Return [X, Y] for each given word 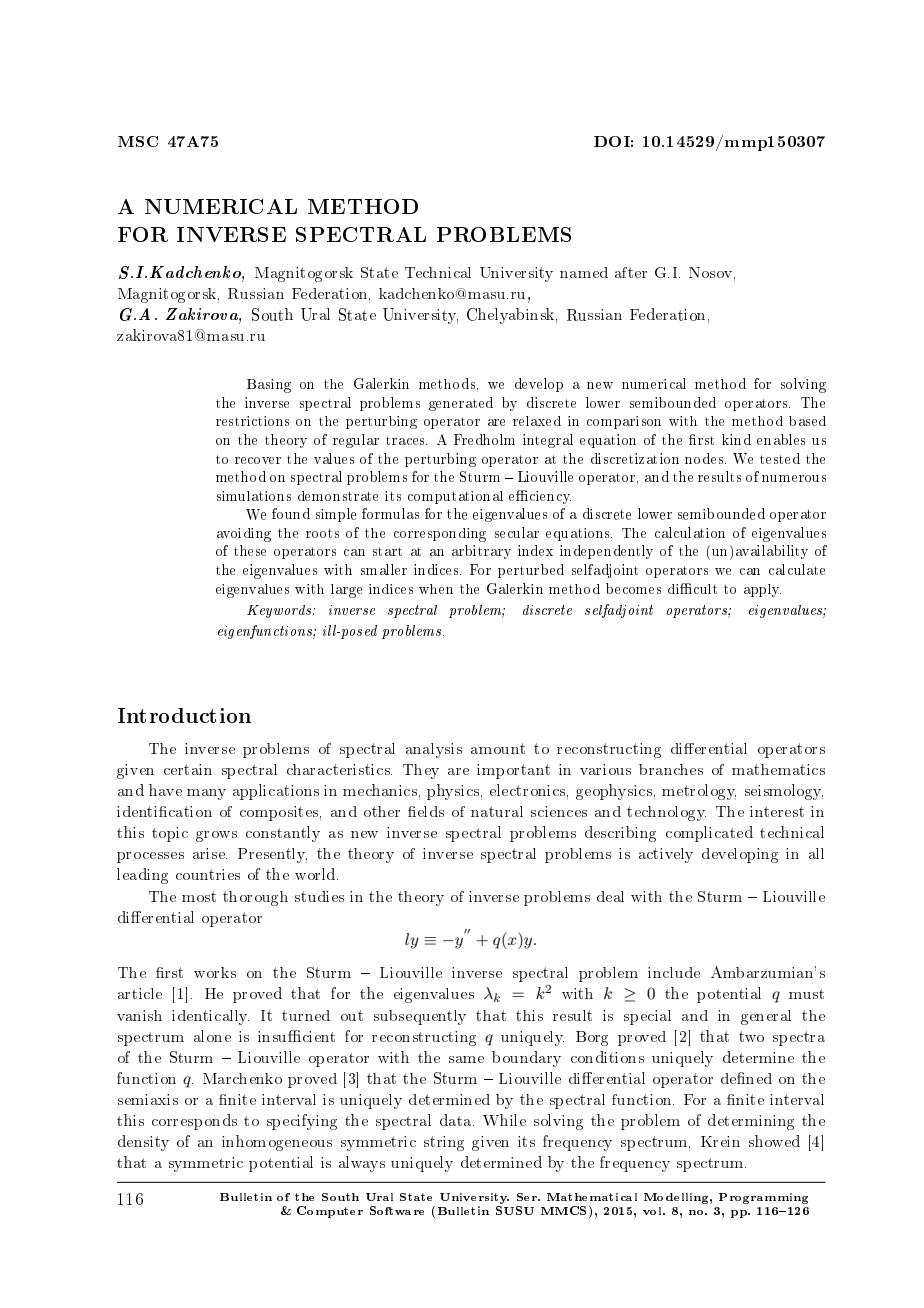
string [444, 1143]
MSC [138, 141]
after [631, 272]
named [584, 272]
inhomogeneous [277, 1143]
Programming [763, 1198]
